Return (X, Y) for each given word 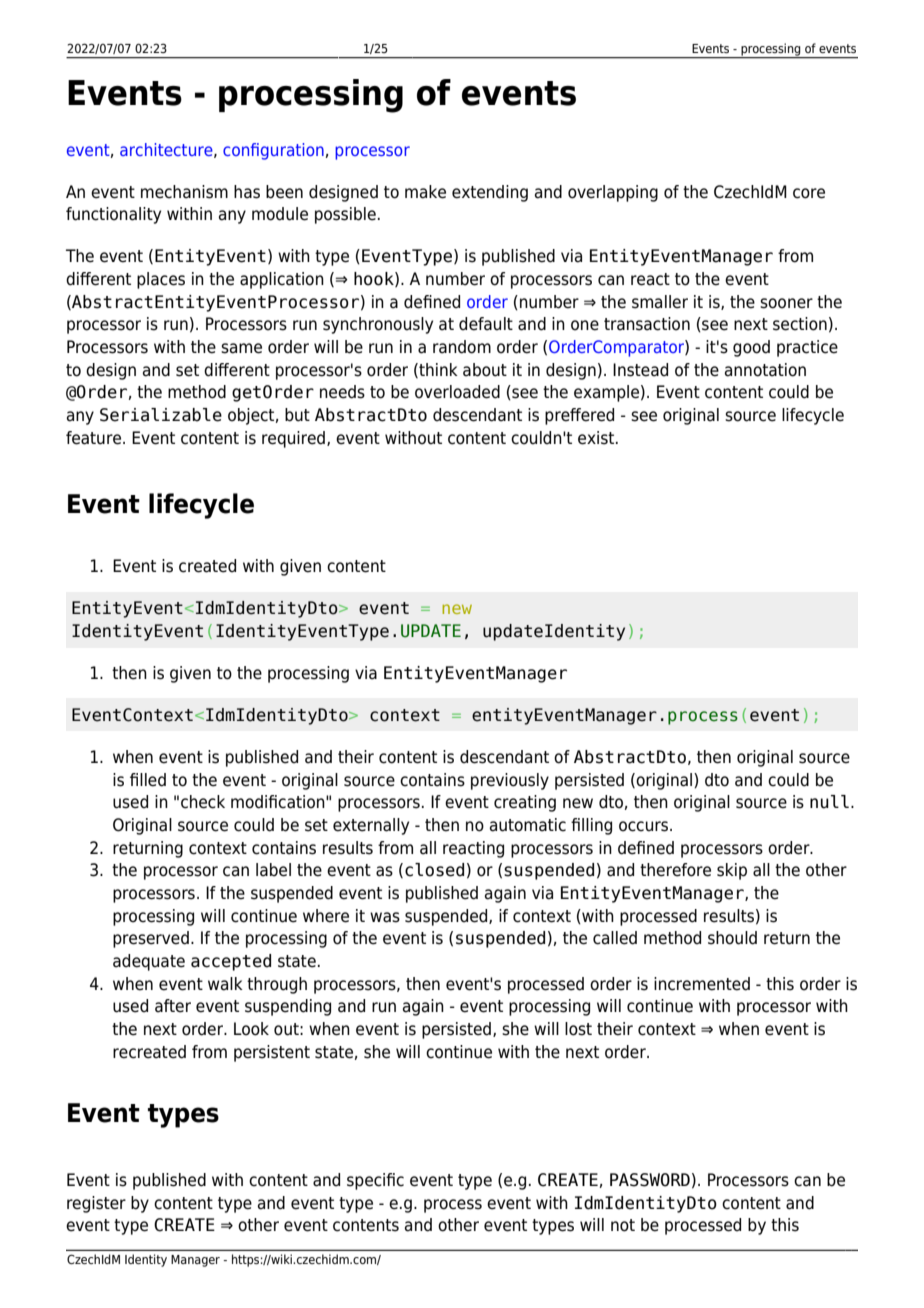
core (809, 193)
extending (490, 193)
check (203, 802)
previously (510, 781)
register (96, 1204)
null (829, 802)
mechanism (184, 192)
